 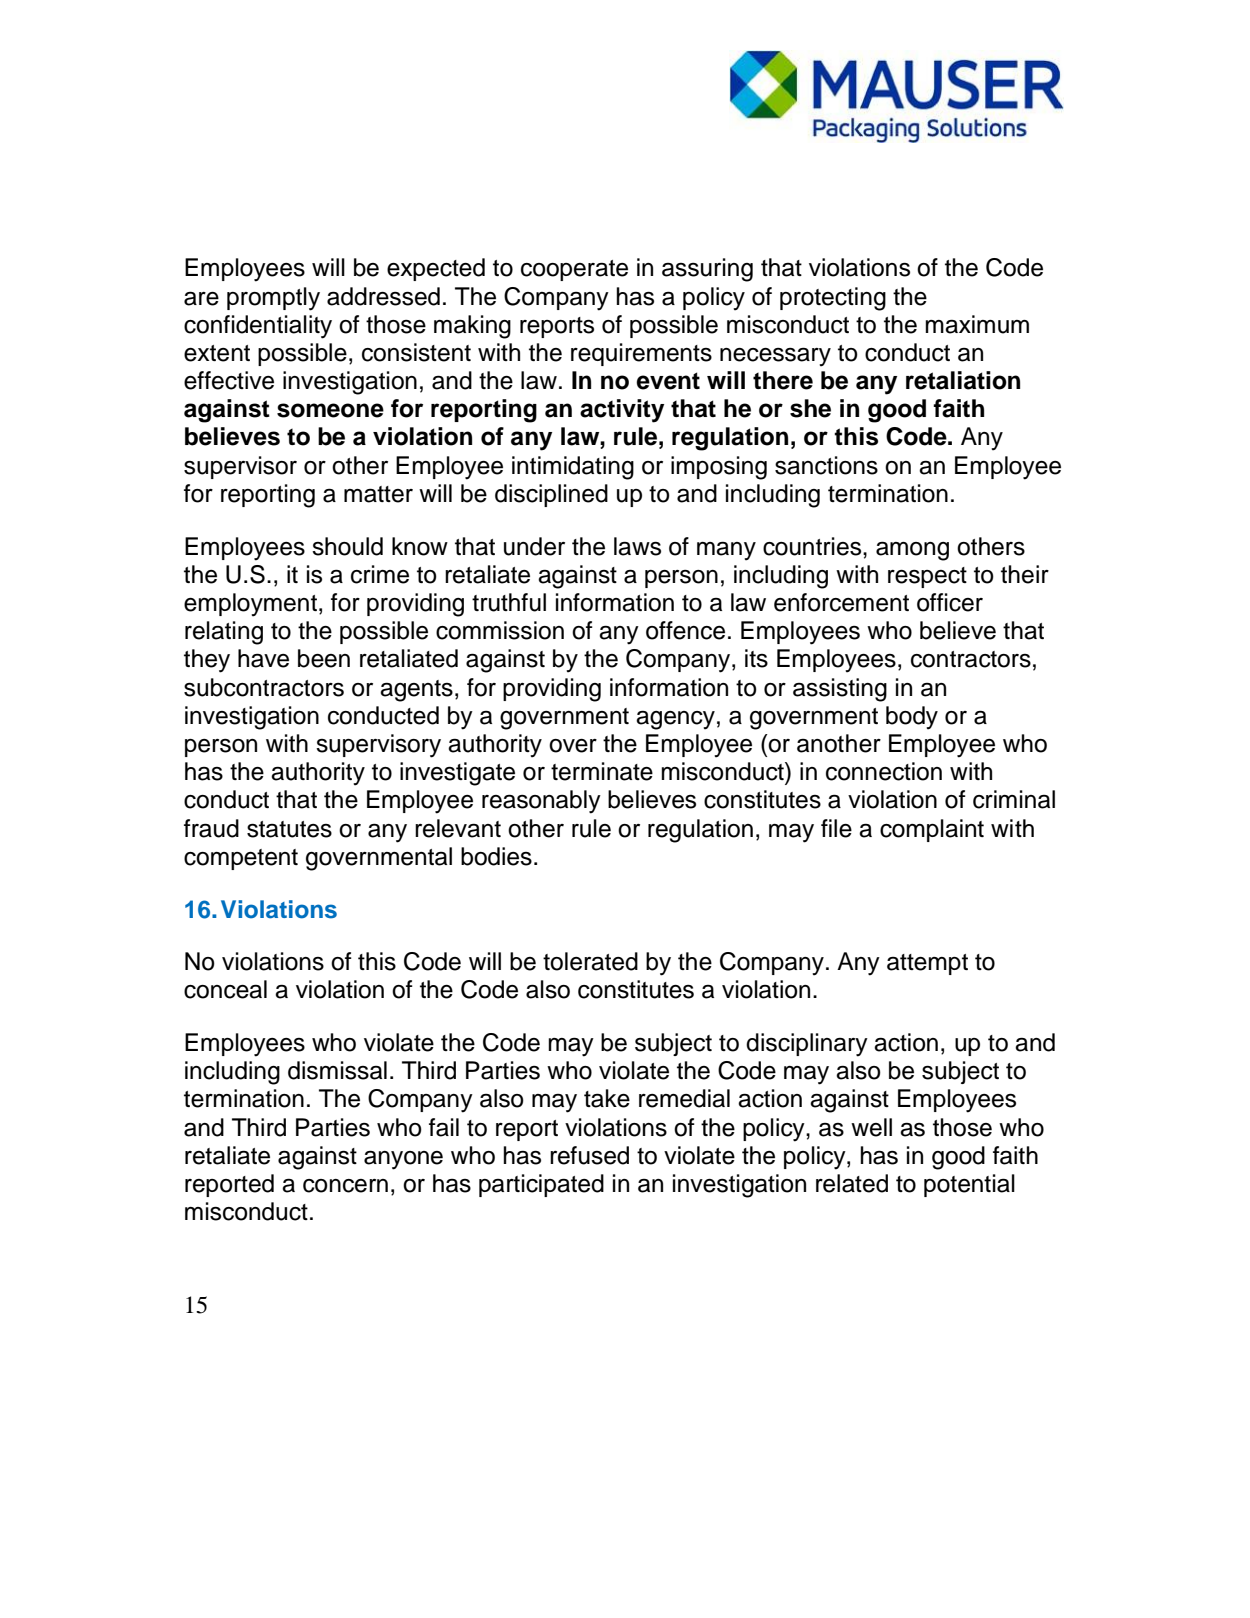 I want to click on among, so click(x=912, y=551).
